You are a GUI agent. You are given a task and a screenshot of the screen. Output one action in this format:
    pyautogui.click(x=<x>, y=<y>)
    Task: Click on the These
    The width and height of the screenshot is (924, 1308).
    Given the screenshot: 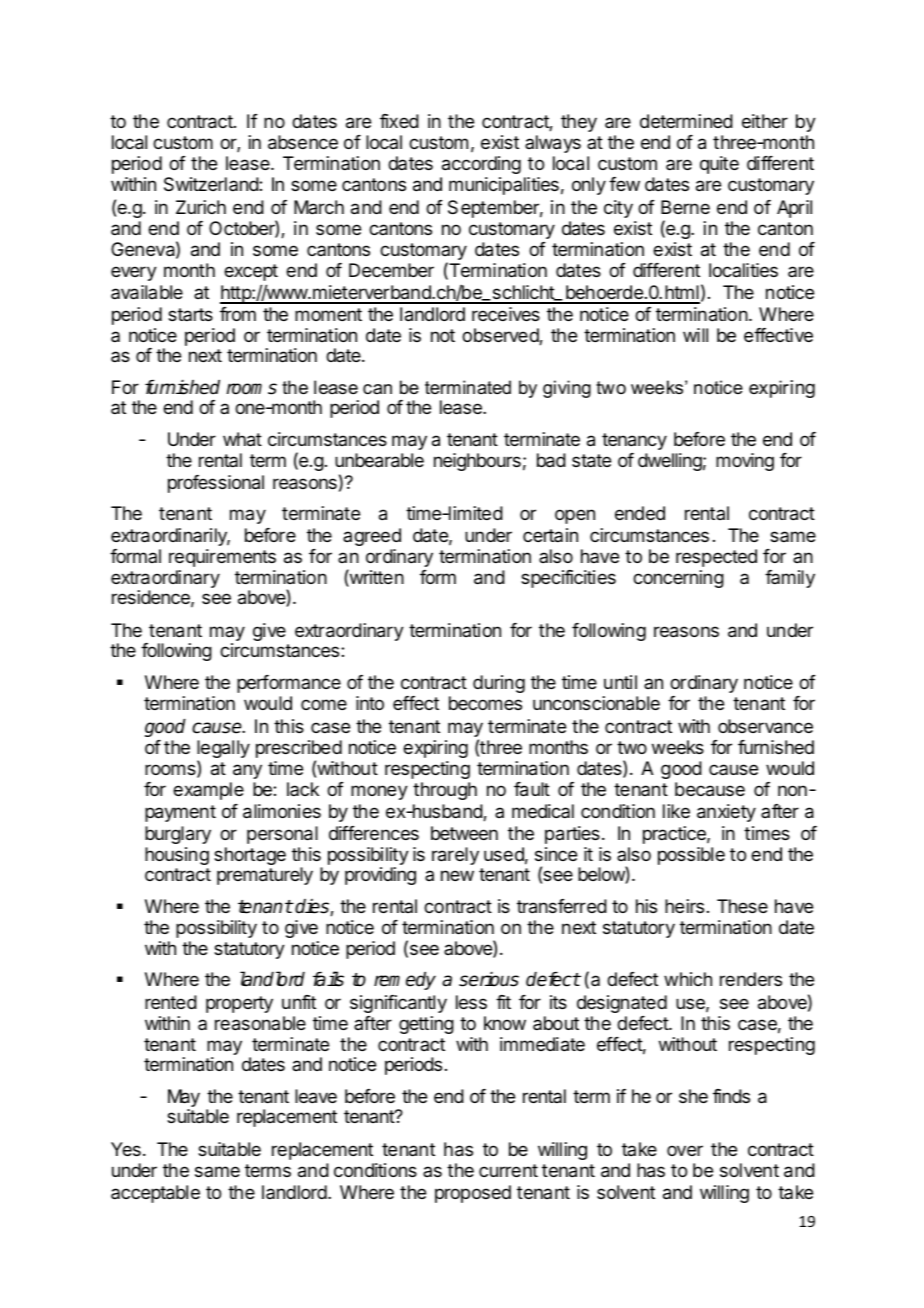 What is the action you would take?
    pyautogui.click(x=742, y=906)
